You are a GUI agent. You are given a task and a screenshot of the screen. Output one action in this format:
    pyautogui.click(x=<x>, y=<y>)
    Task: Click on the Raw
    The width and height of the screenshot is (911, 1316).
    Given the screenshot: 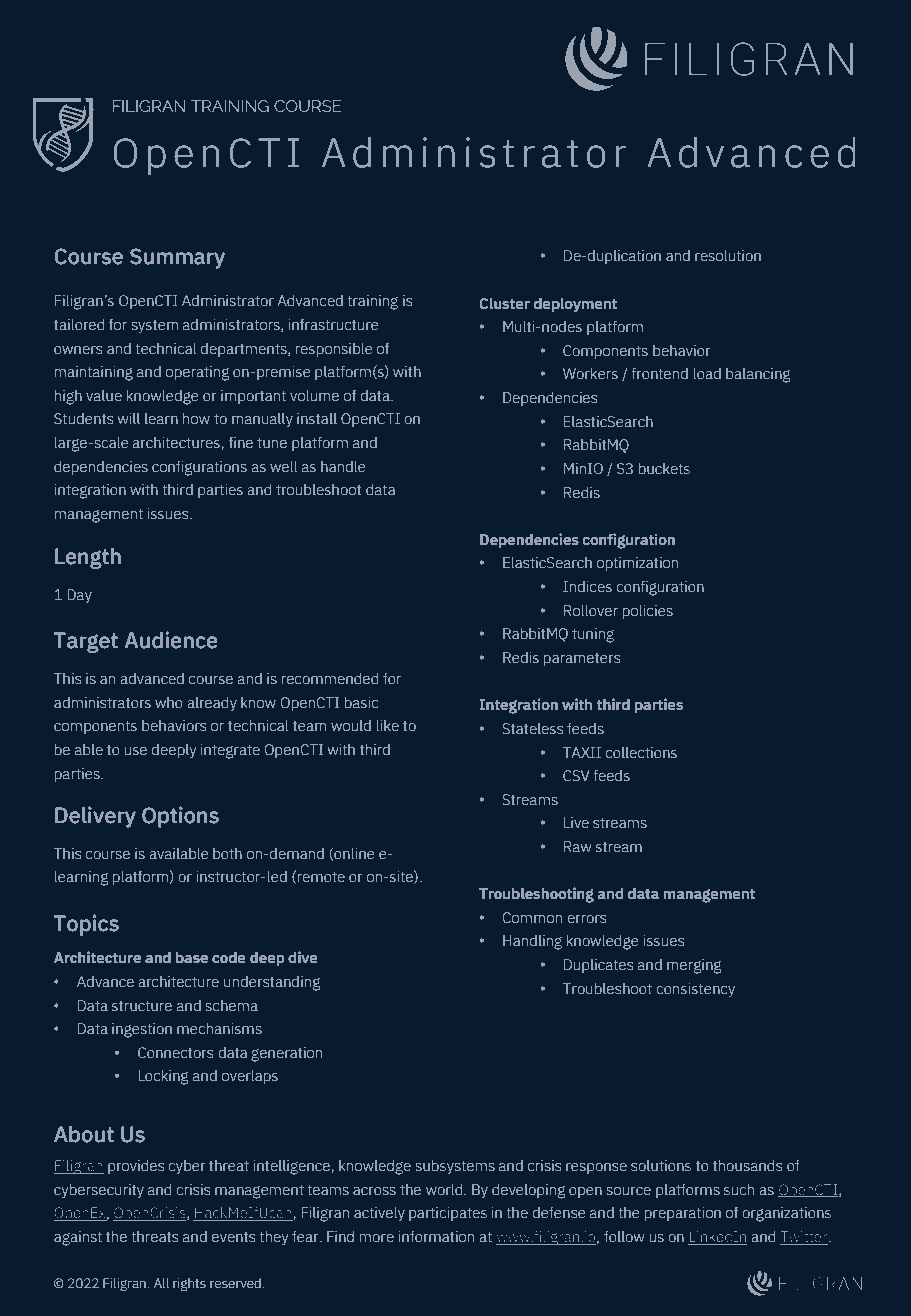 What is the action you would take?
    pyautogui.click(x=577, y=847)
